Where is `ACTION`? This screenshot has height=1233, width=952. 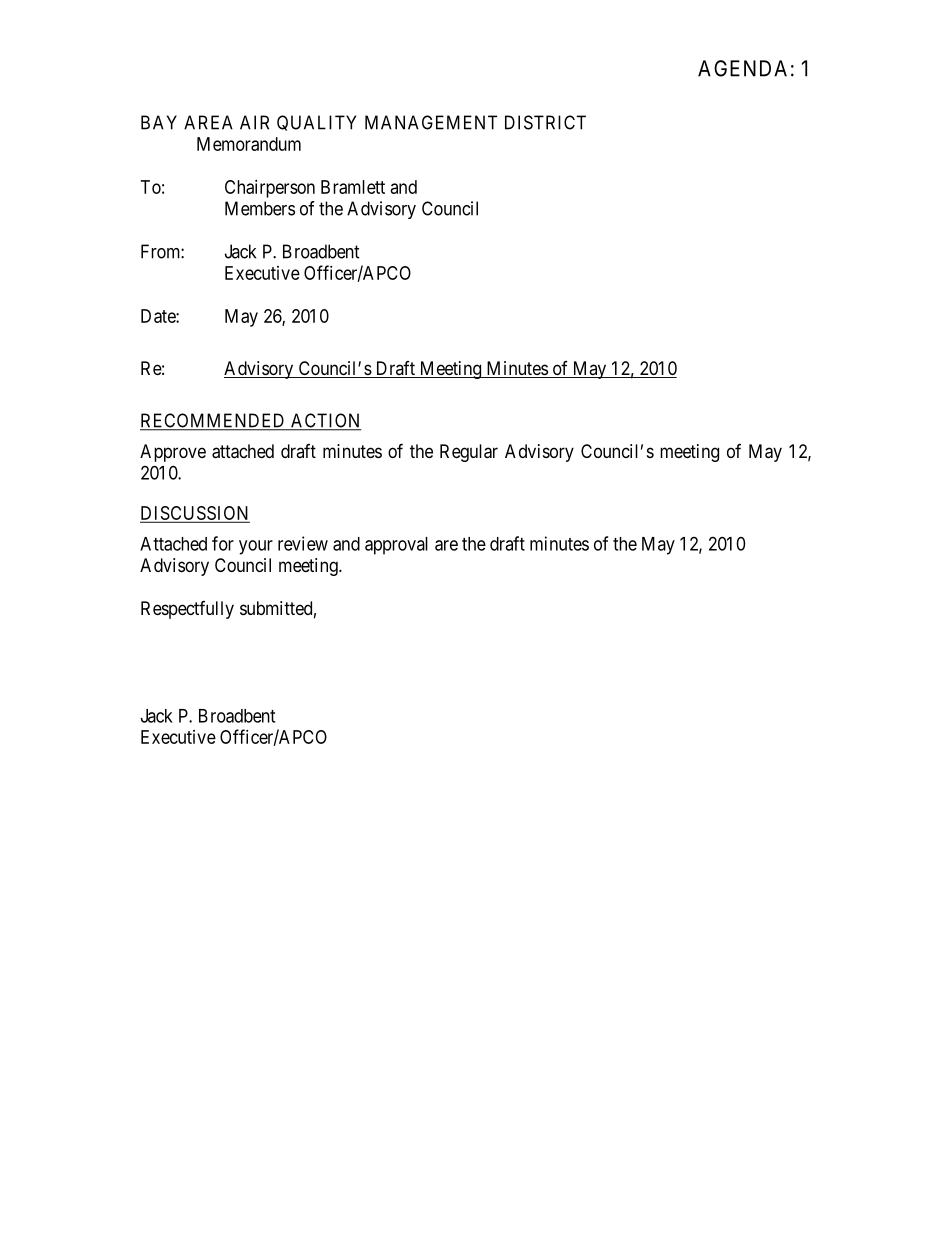
ACTION is located at coordinates (325, 421).
